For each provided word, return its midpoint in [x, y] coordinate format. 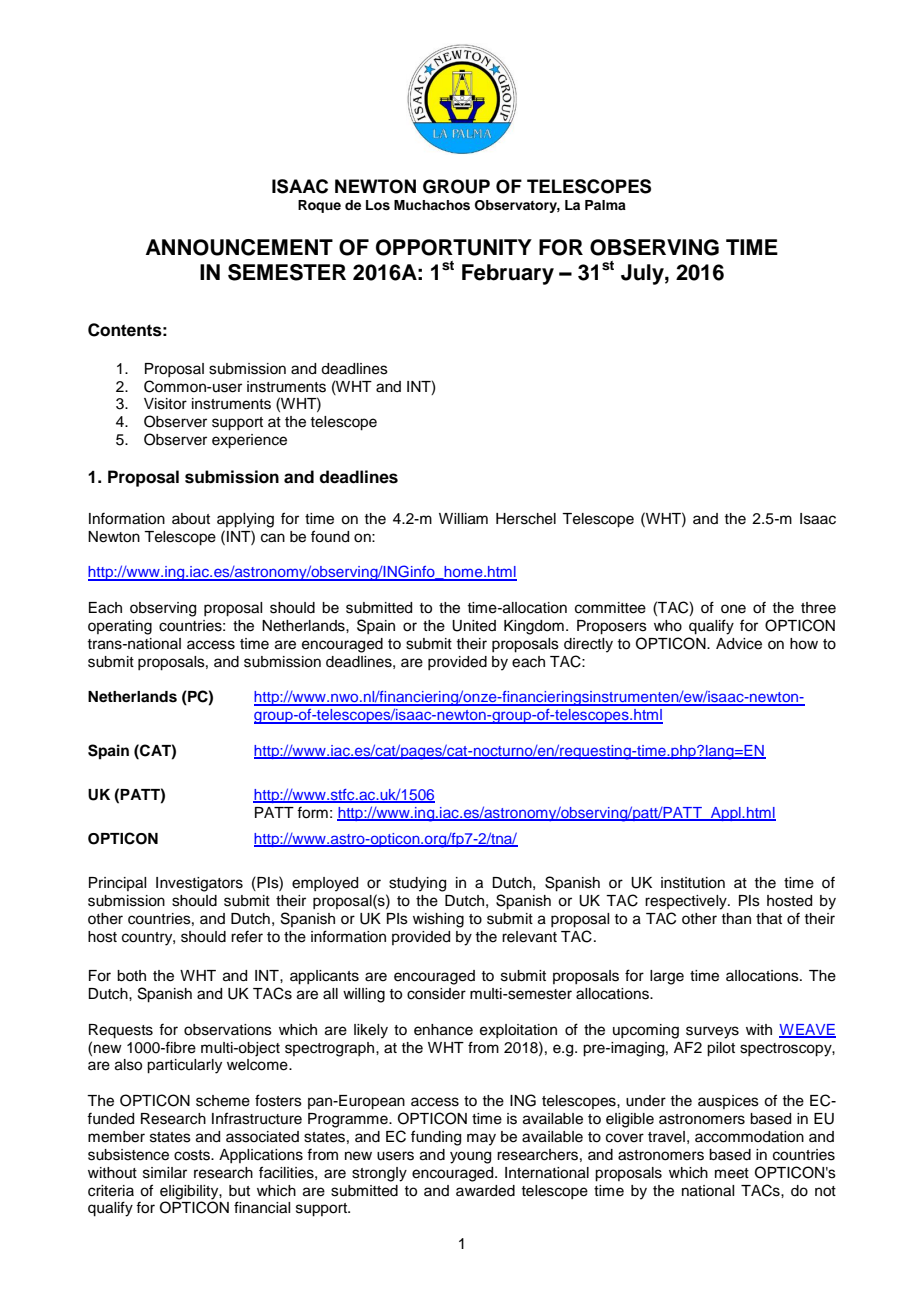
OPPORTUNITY [454, 247]
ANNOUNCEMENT [239, 247]
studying [417, 884]
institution [693, 883]
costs [193, 1155]
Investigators [199, 884]
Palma [605, 205]
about [191, 519]
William [463, 519]
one [733, 609]
